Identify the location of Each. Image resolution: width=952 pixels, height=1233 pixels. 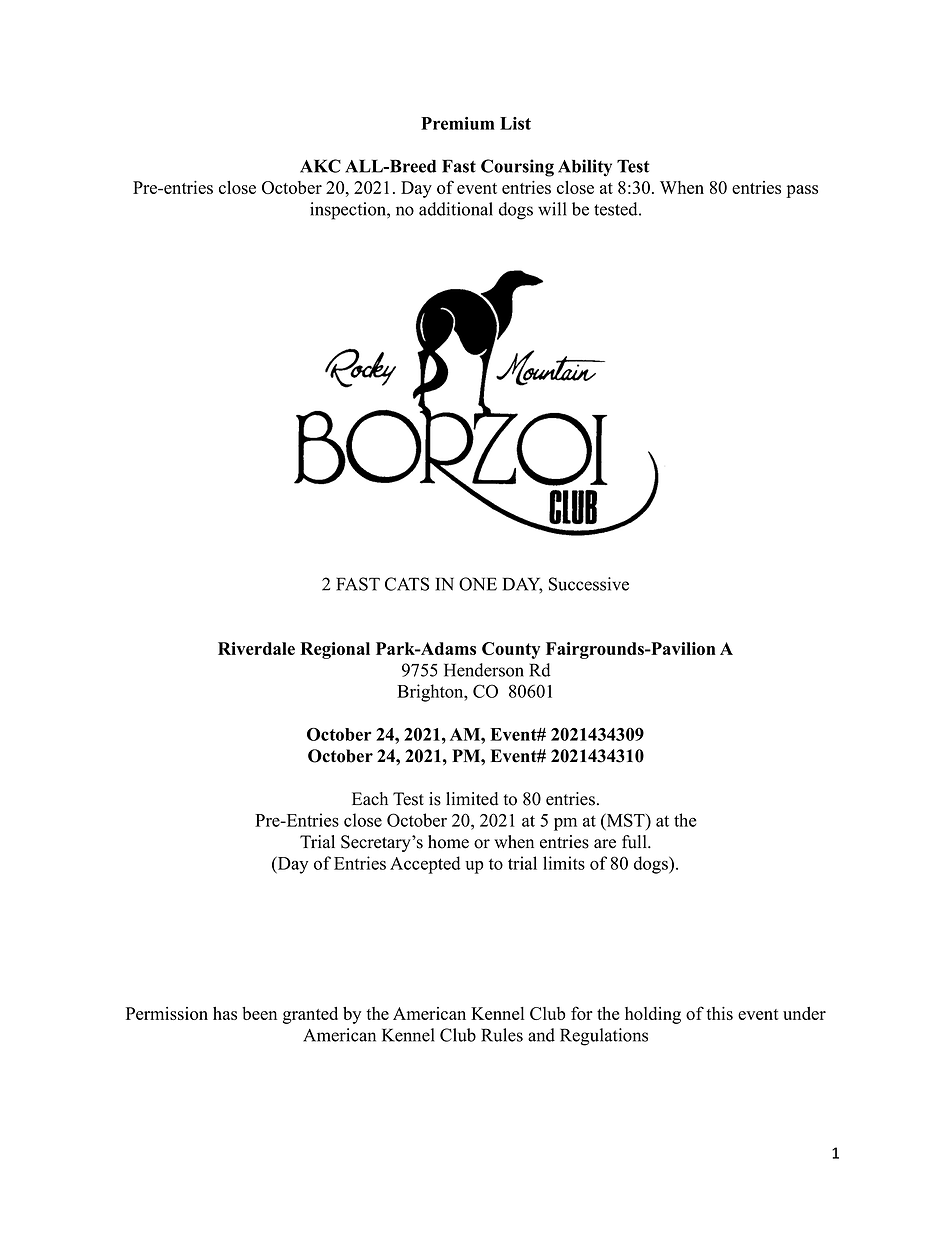
(370, 799).
